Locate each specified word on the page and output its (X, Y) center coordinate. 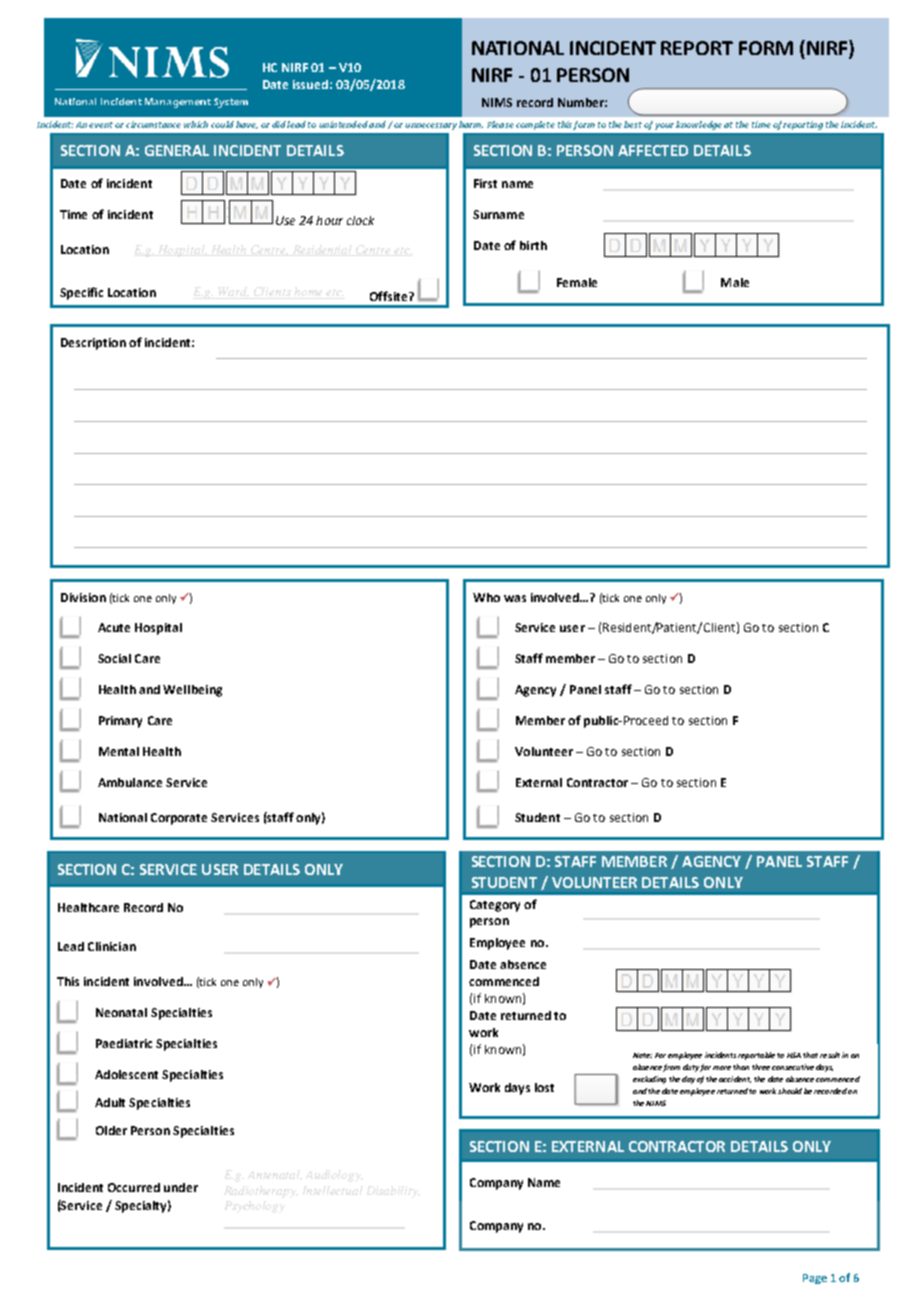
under (181, 1187)
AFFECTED (653, 150)
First (485, 183)
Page (815, 1279)
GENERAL (177, 150)
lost (544, 1087)
